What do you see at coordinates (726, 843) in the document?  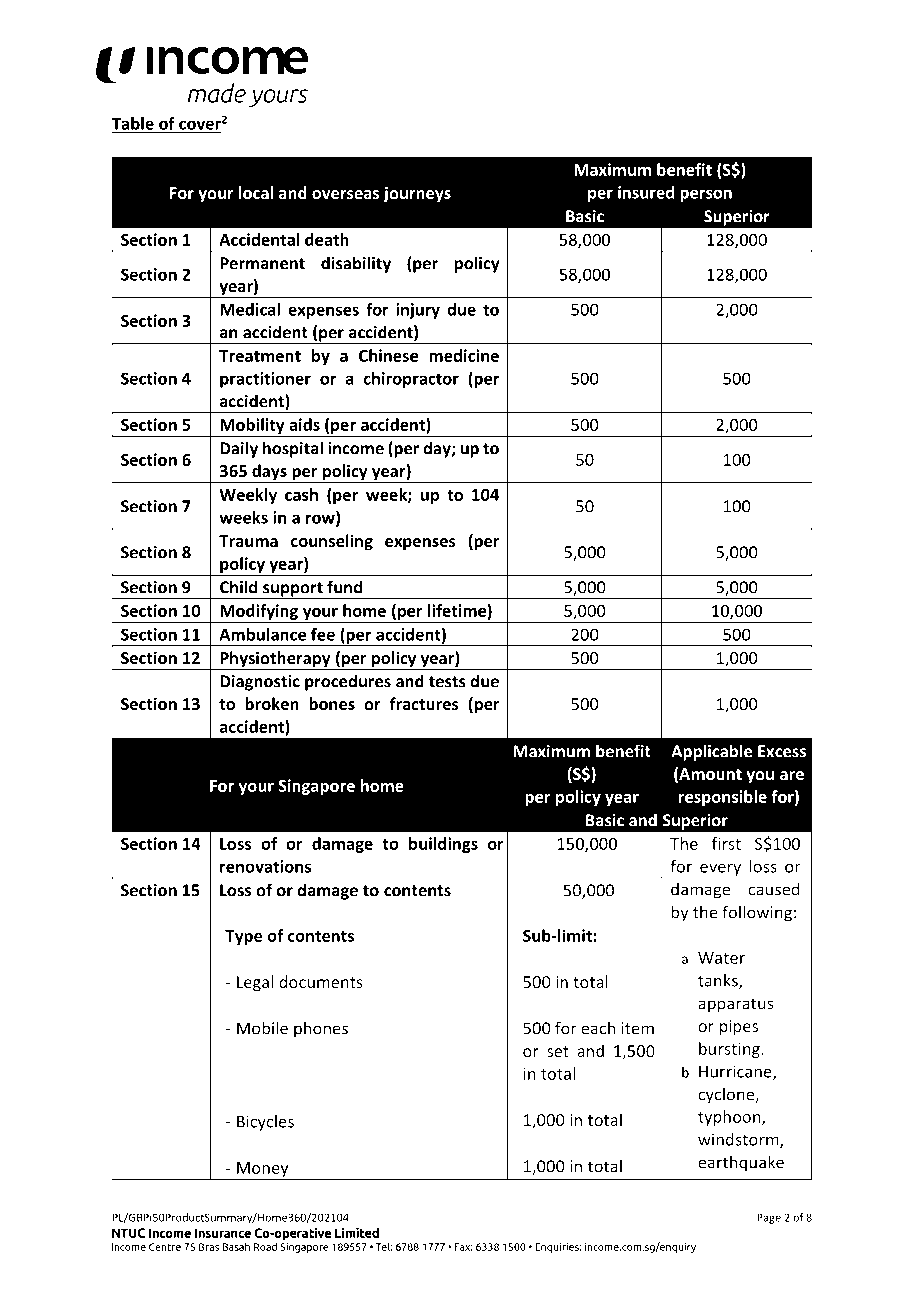 I see `first` at bounding box center [726, 843].
